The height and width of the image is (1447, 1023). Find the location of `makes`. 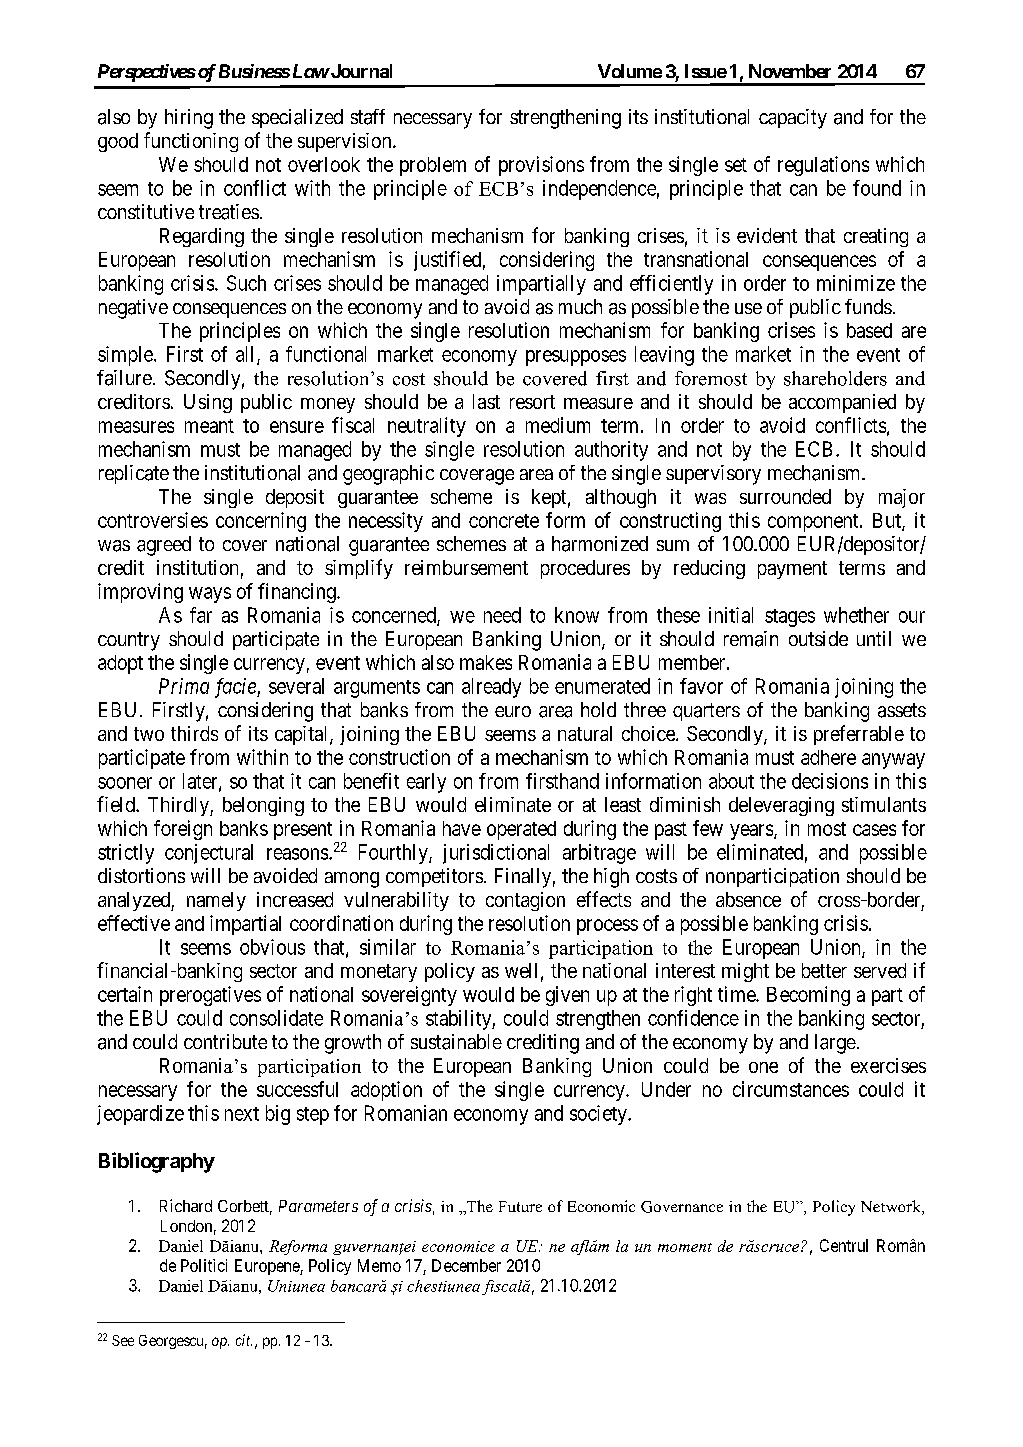

makes is located at coordinates (486, 662).
